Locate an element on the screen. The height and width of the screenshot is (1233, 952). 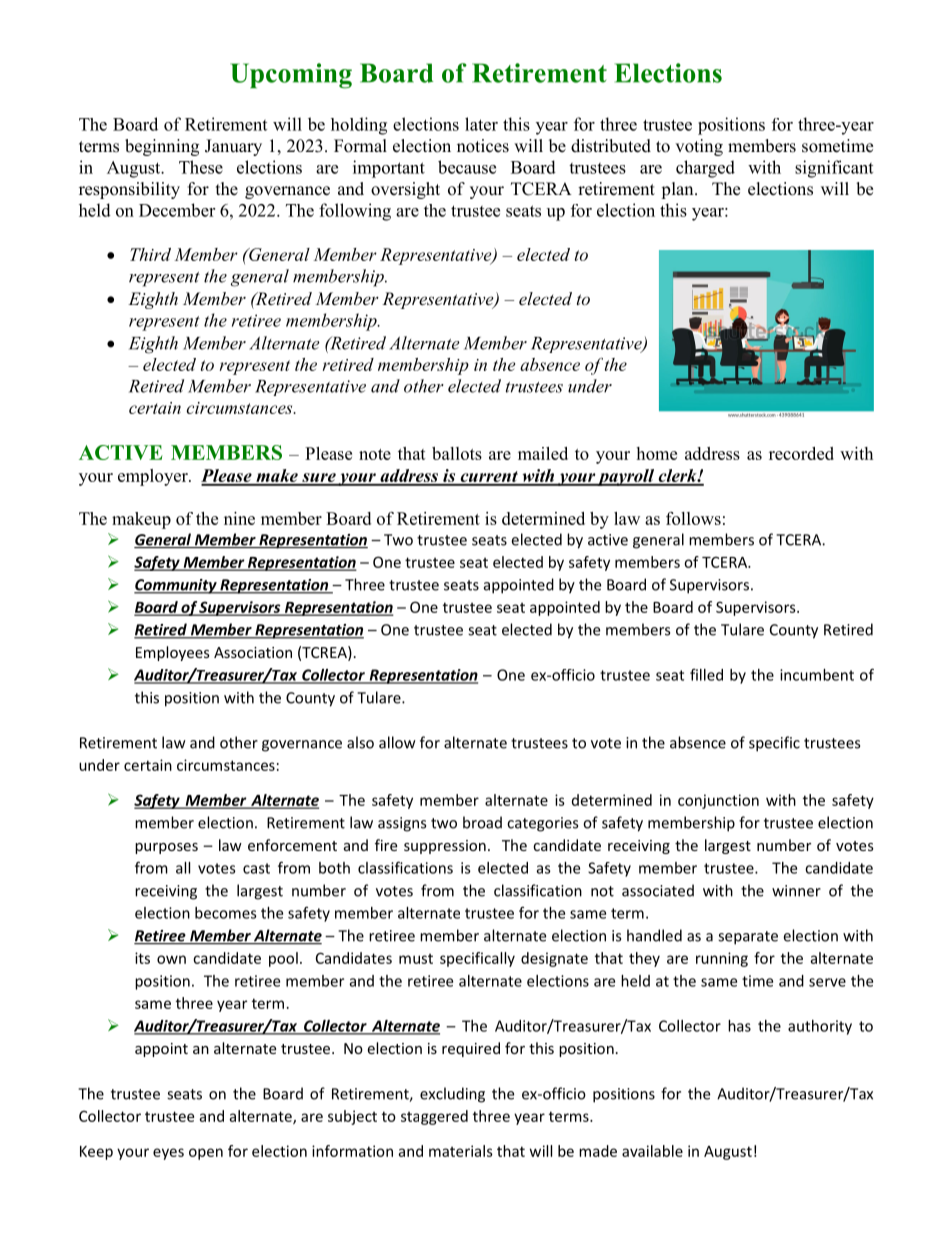
staggered is located at coordinates (434, 1117).
